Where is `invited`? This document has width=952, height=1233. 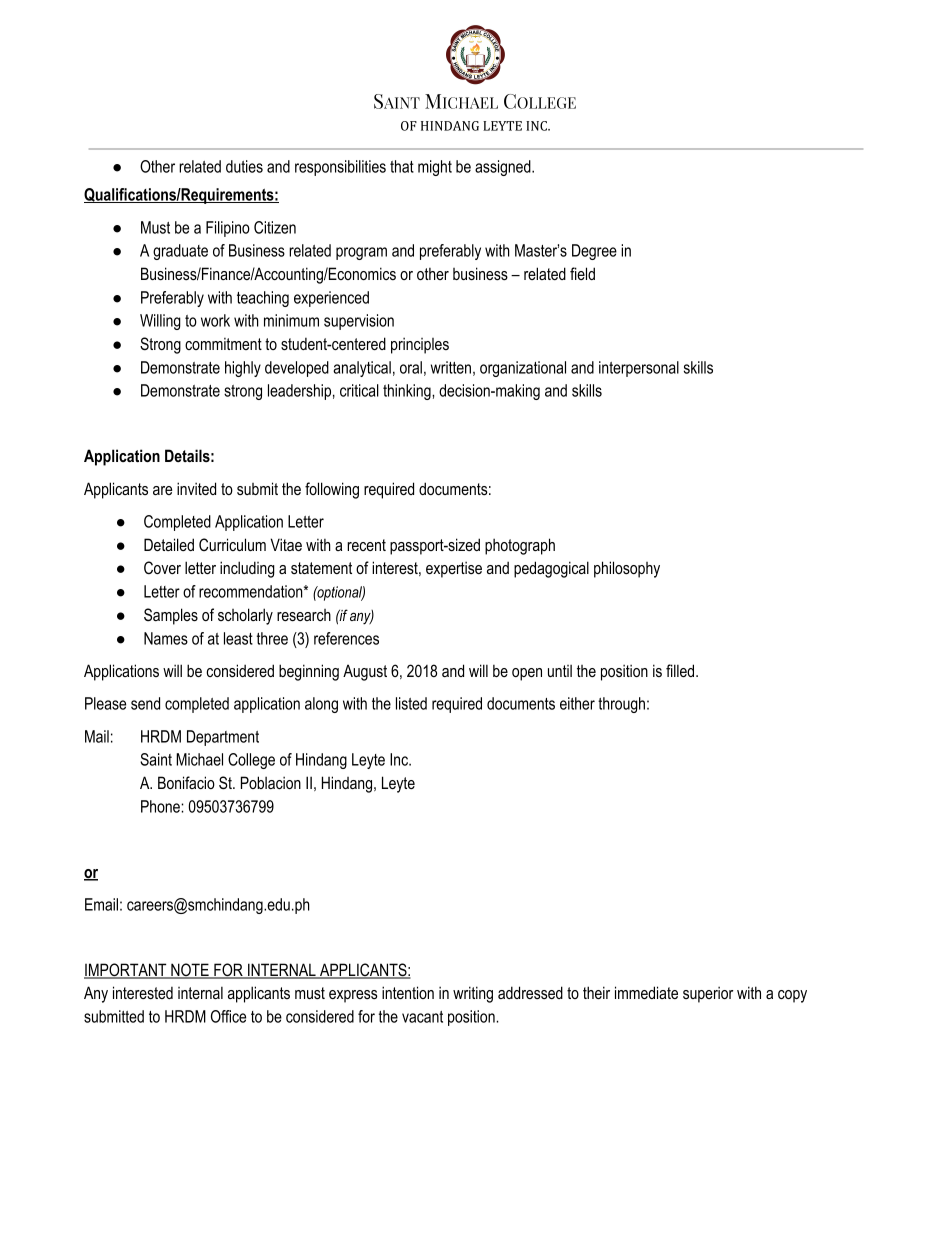
invited is located at coordinates (196, 488).
